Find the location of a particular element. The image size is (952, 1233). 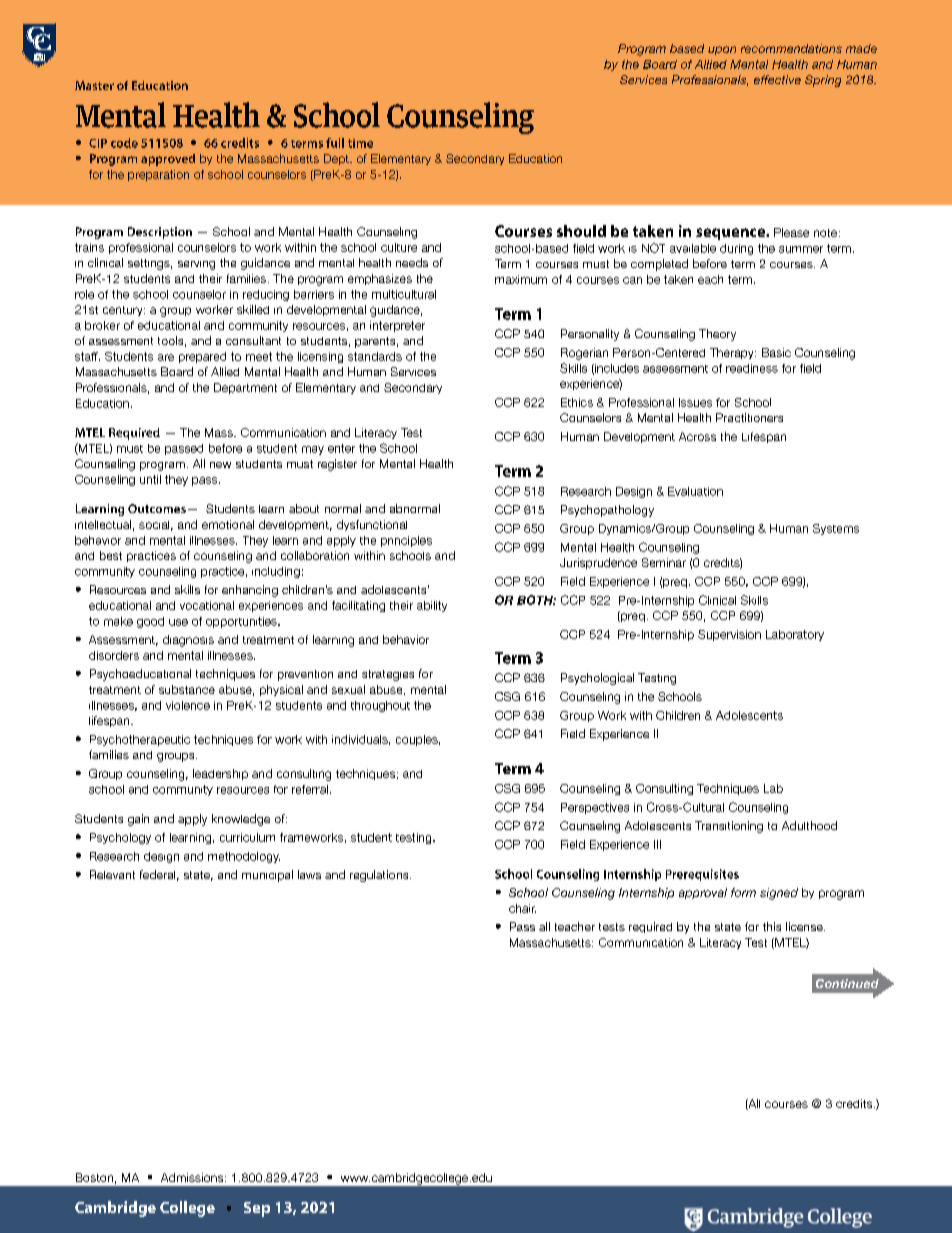

emotional is located at coordinates (228, 524).
